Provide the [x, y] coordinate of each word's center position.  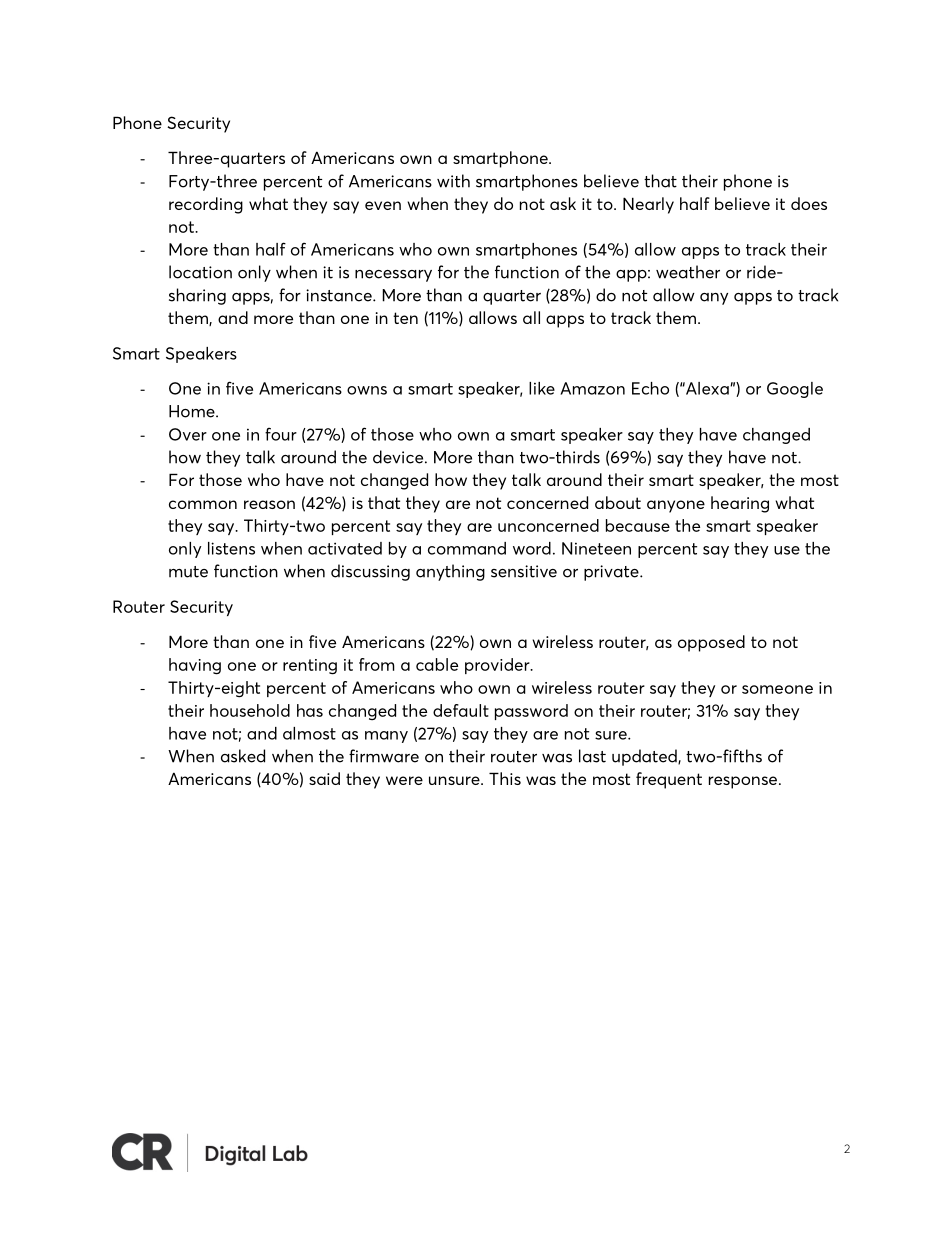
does [809, 203]
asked [243, 756]
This [505, 778]
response [744, 782]
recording [206, 205]
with [453, 181]
